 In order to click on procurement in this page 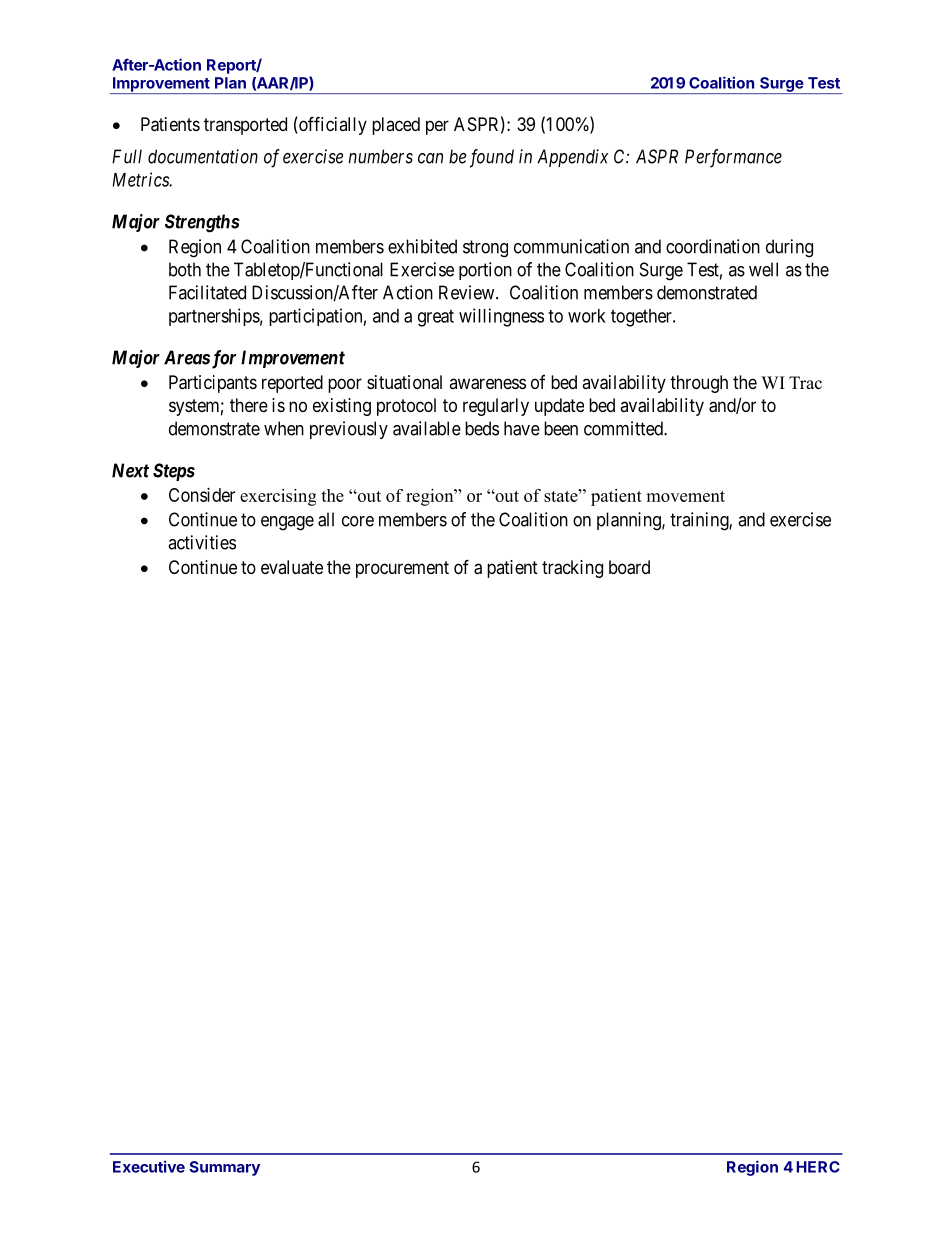, I will do `click(402, 569)`.
